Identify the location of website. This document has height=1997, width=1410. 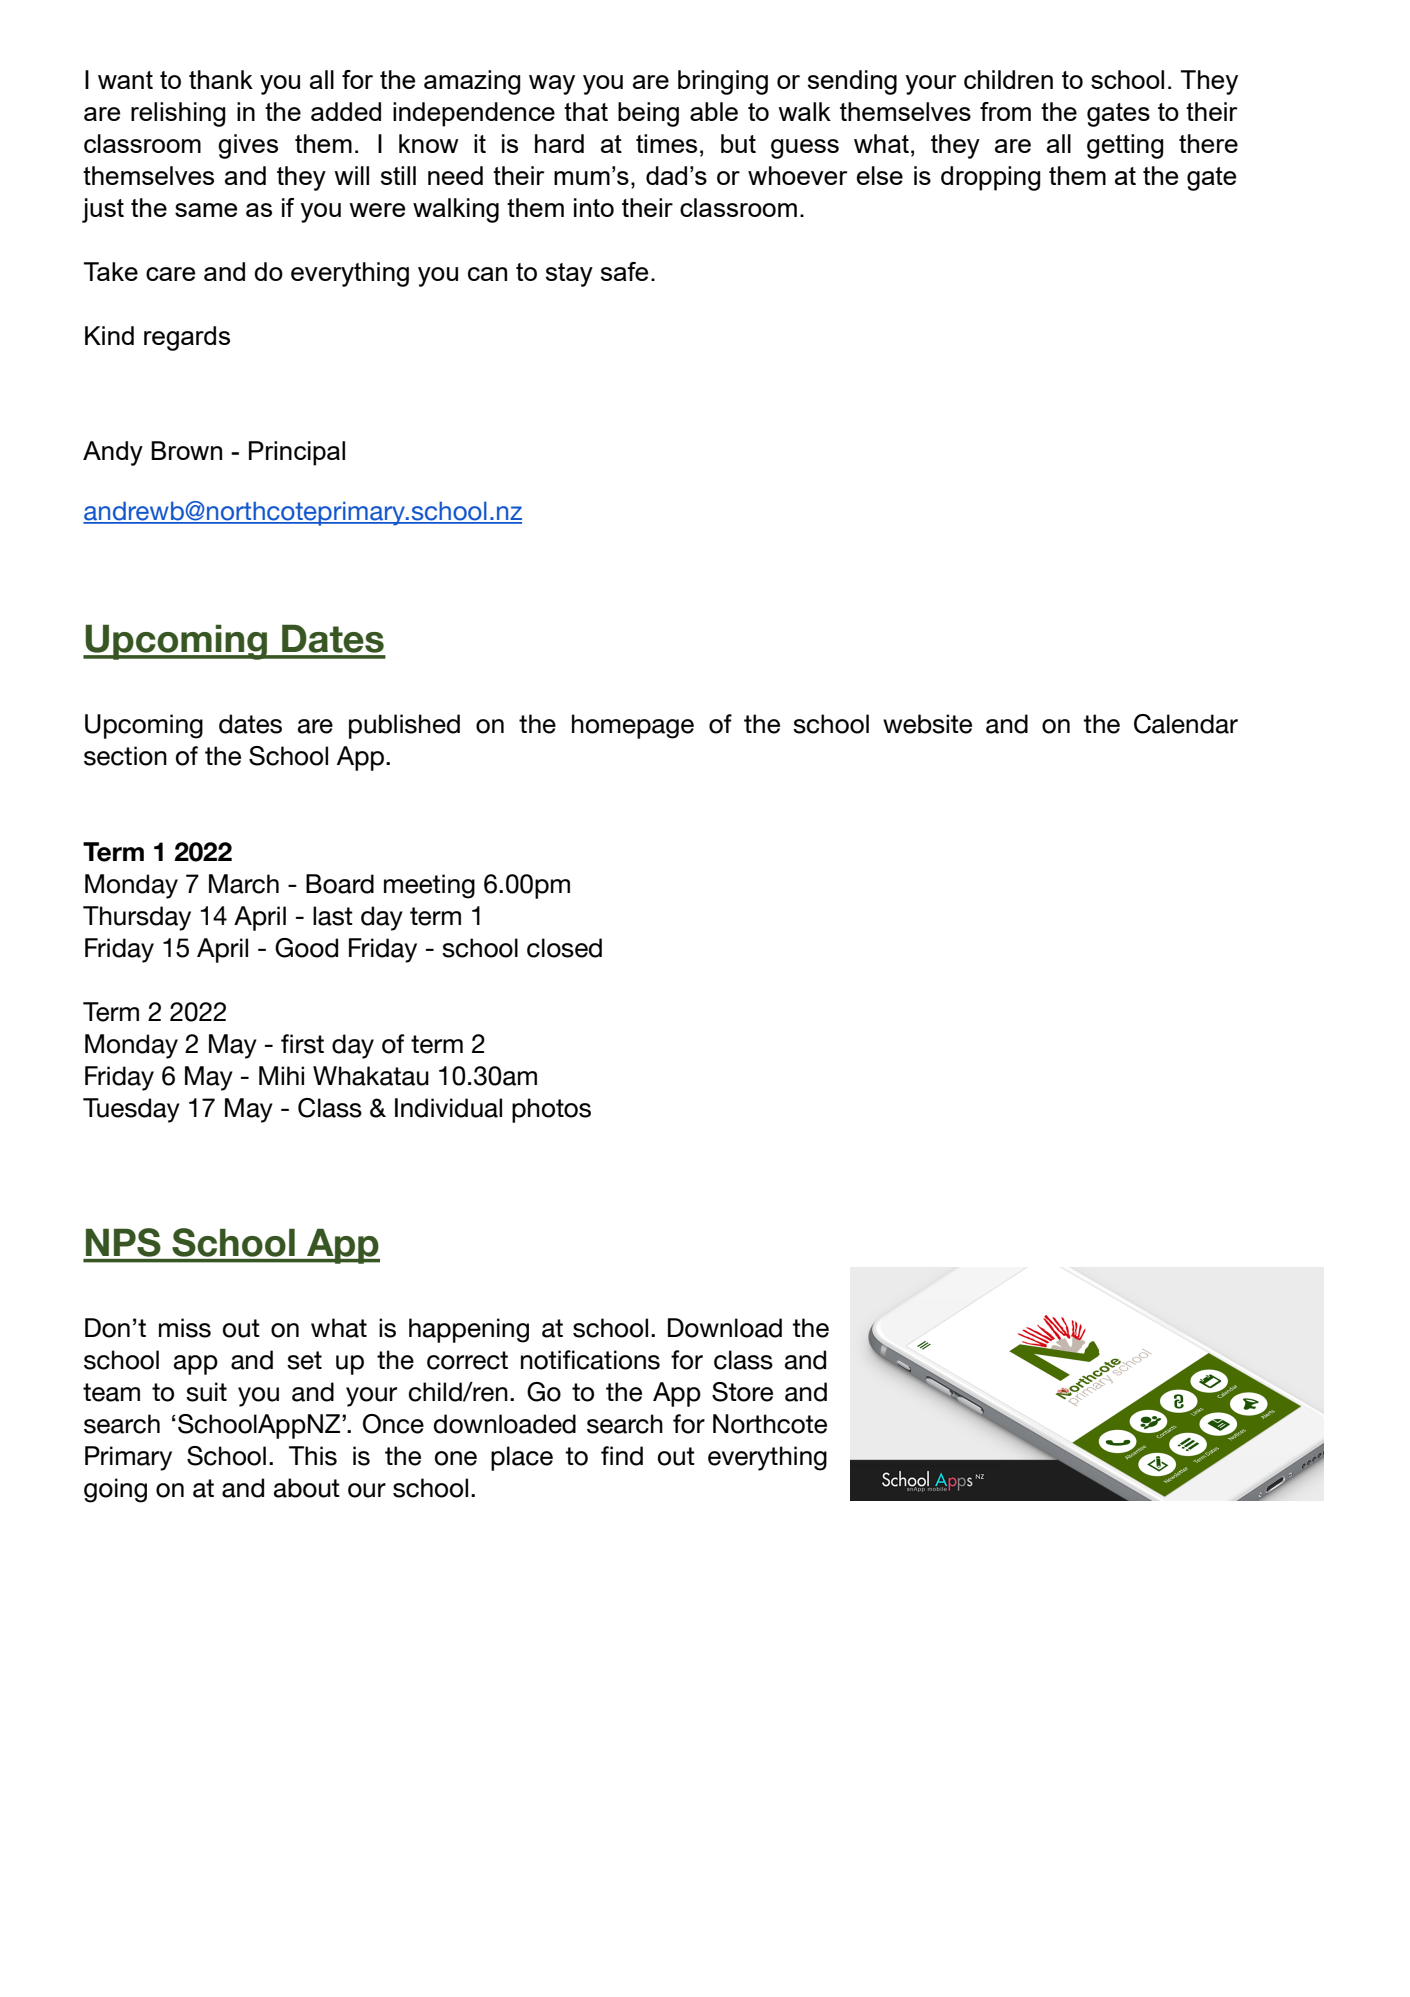
(927, 724).
